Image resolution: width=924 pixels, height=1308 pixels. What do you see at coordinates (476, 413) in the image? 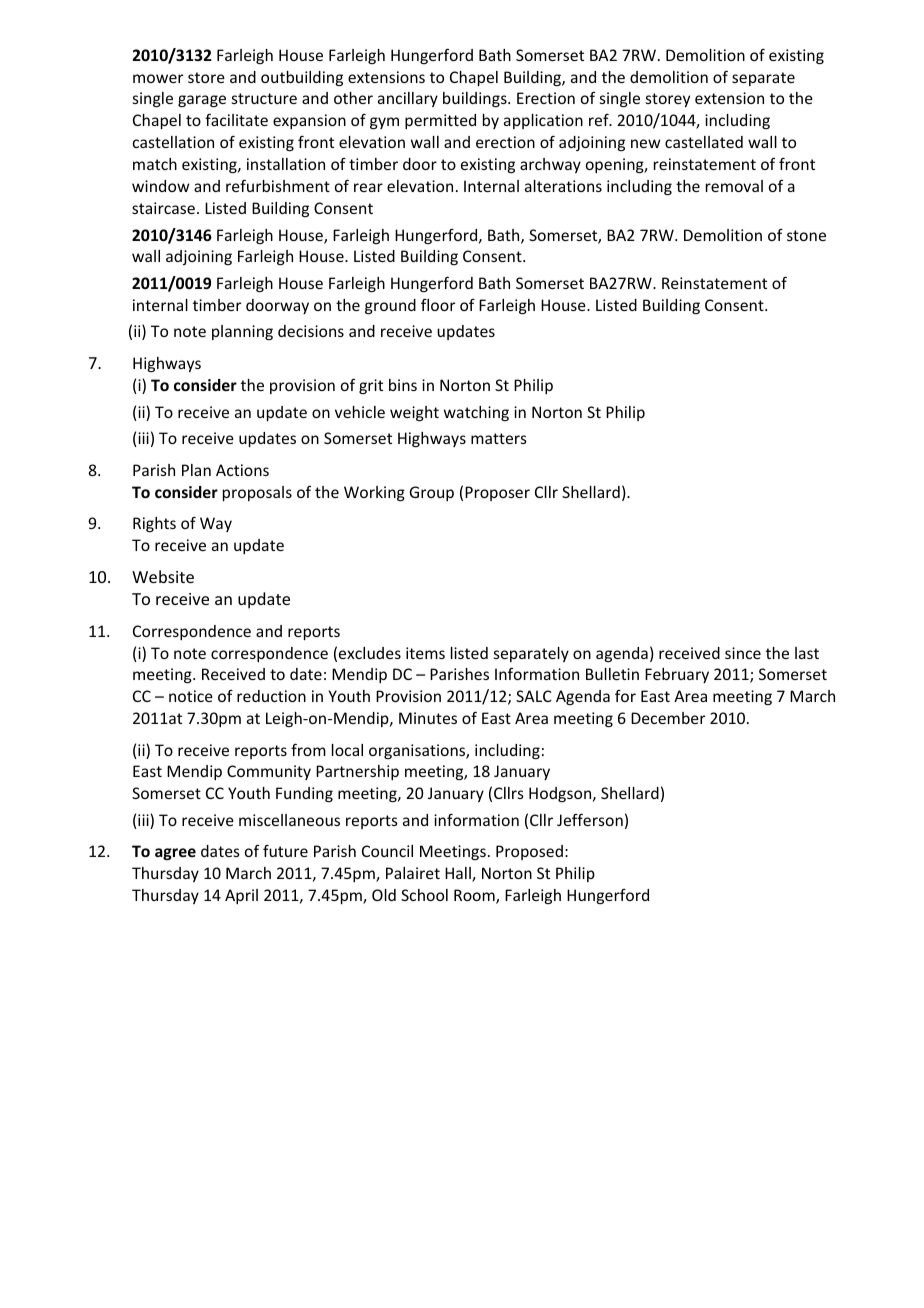
I see `watching` at bounding box center [476, 413].
